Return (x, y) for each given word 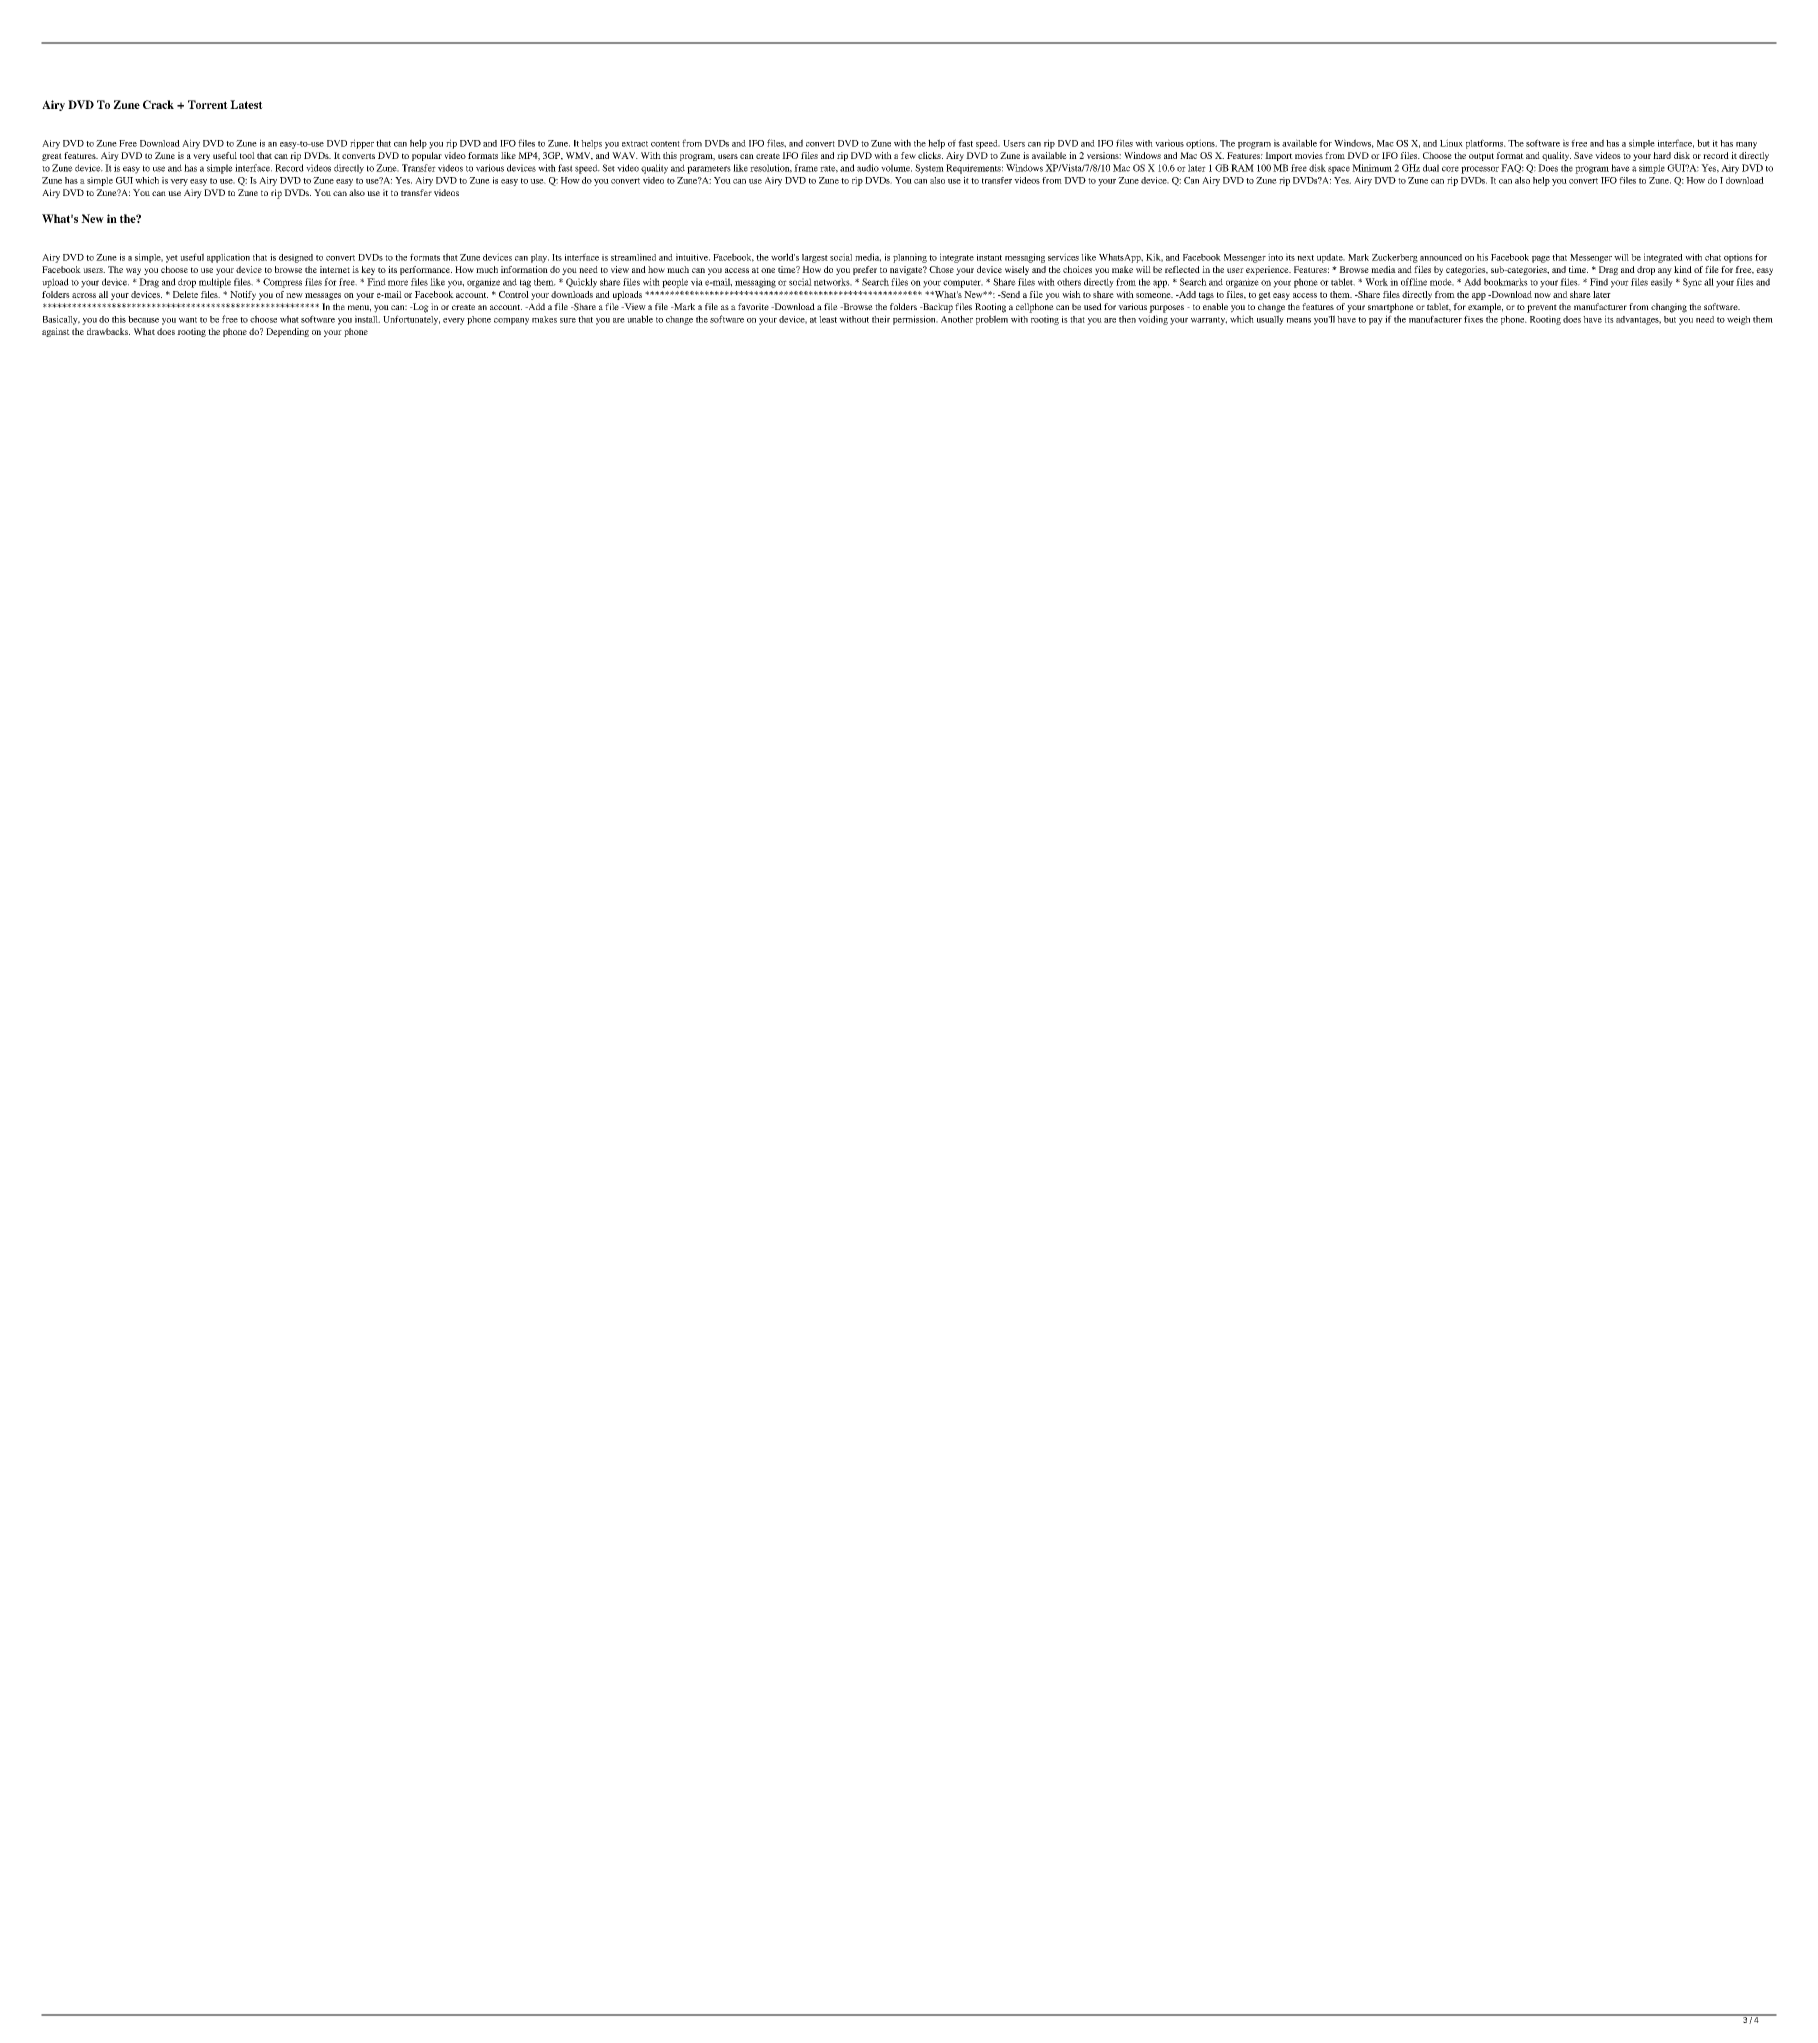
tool (247, 155)
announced (1441, 257)
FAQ (1512, 168)
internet (335, 269)
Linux (1451, 143)
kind (1683, 269)
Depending (287, 332)
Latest (246, 104)
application (228, 258)
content (665, 144)
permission (915, 320)
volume (896, 168)
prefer (865, 270)
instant (989, 257)
